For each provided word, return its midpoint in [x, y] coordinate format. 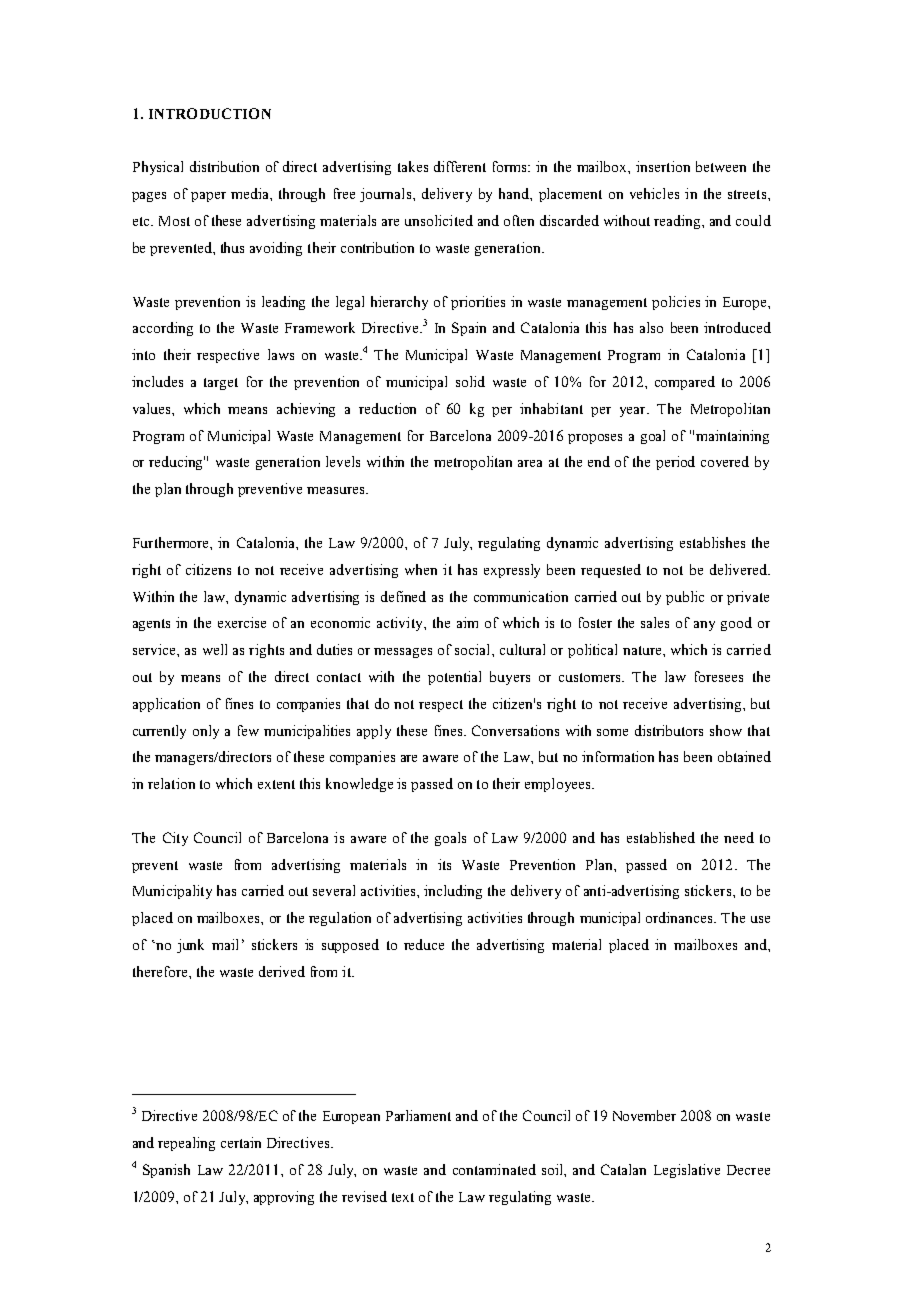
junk [190, 946]
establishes [712, 542]
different [460, 166]
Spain [469, 329]
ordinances [680, 917]
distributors [669, 730]
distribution [224, 166]
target [221, 384]
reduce [424, 944]
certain [241, 1142]
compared [685, 383]
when [421, 569]
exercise [242, 622]
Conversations [515, 730]
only [206, 732]
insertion [663, 166]
